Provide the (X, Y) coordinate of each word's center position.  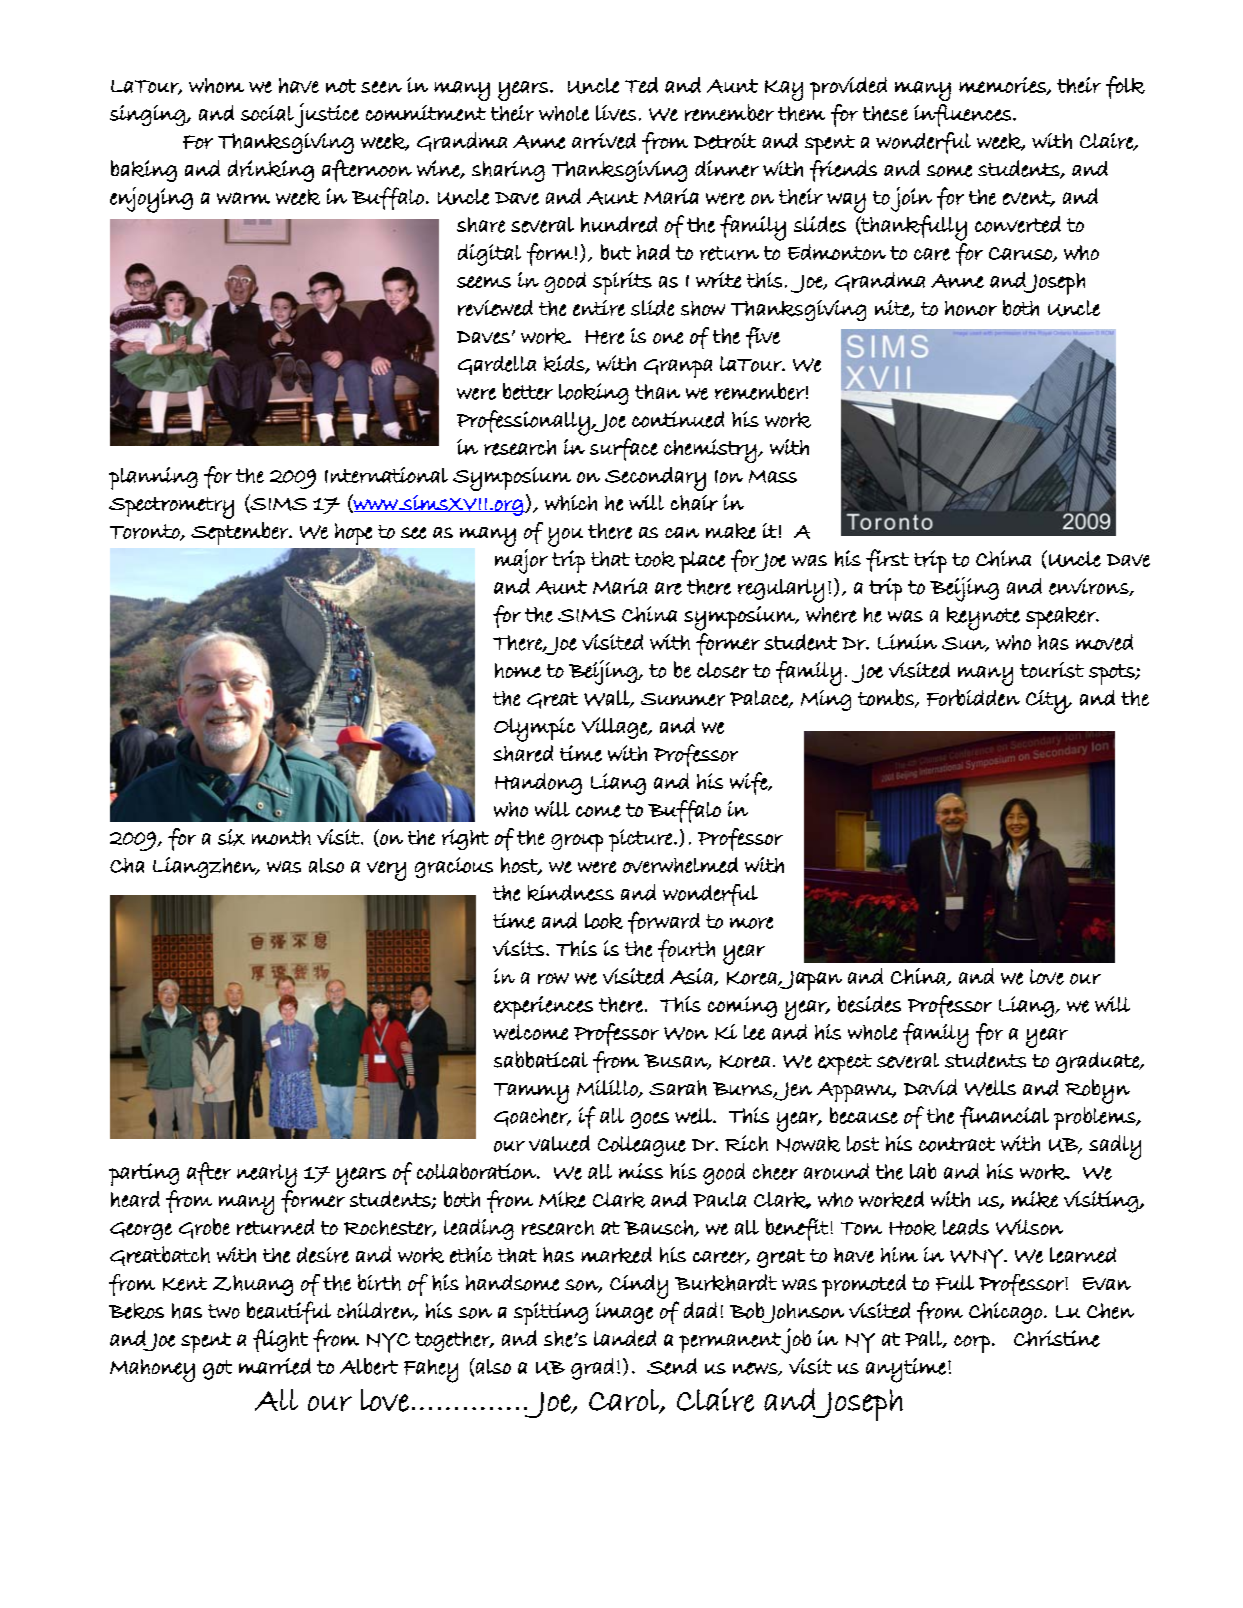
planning (153, 478)
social (267, 113)
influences (962, 115)
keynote (983, 619)
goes (650, 1120)
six (231, 837)
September (241, 533)
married (275, 1366)
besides (869, 1004)
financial (1004, 1117)
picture (640, 840)
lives (616, 113)
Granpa (678, 368)
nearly (267, 1176)
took (655, 559)
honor (971, 308)
